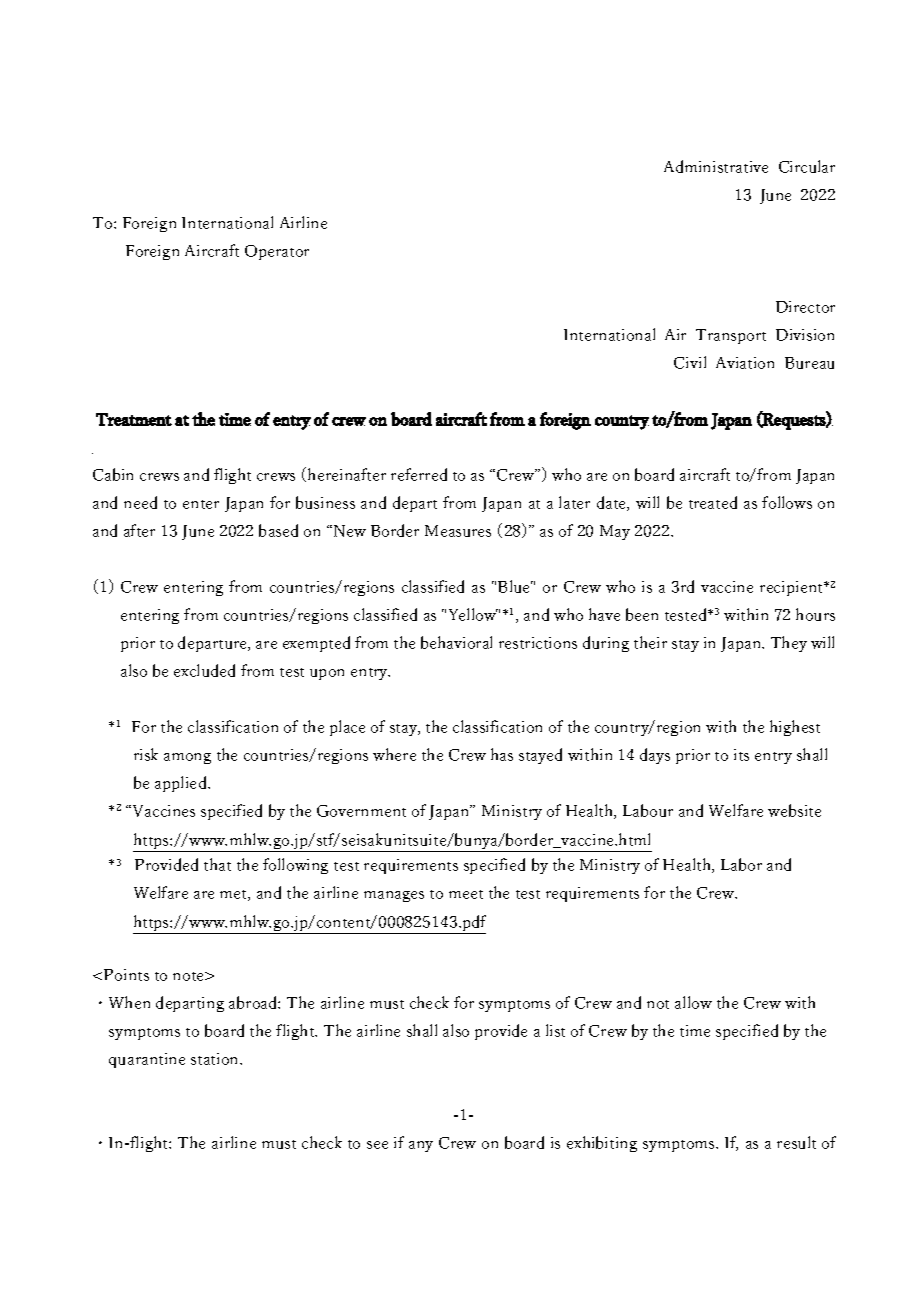 Image resolution: width=924 pixels, height=1308 pixels. I want to click on referred, so click(419, 474).
